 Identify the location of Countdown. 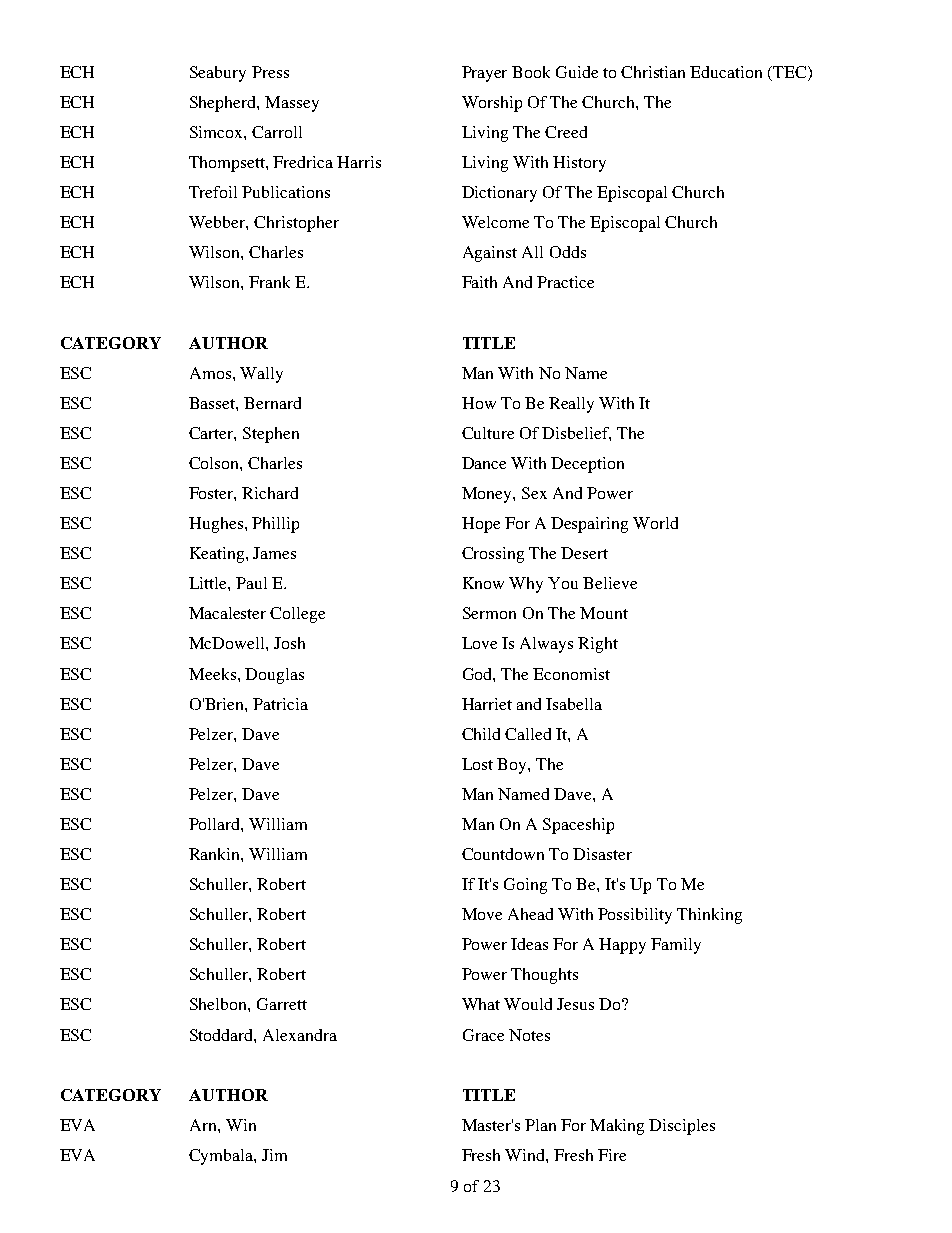
(503, 854).
